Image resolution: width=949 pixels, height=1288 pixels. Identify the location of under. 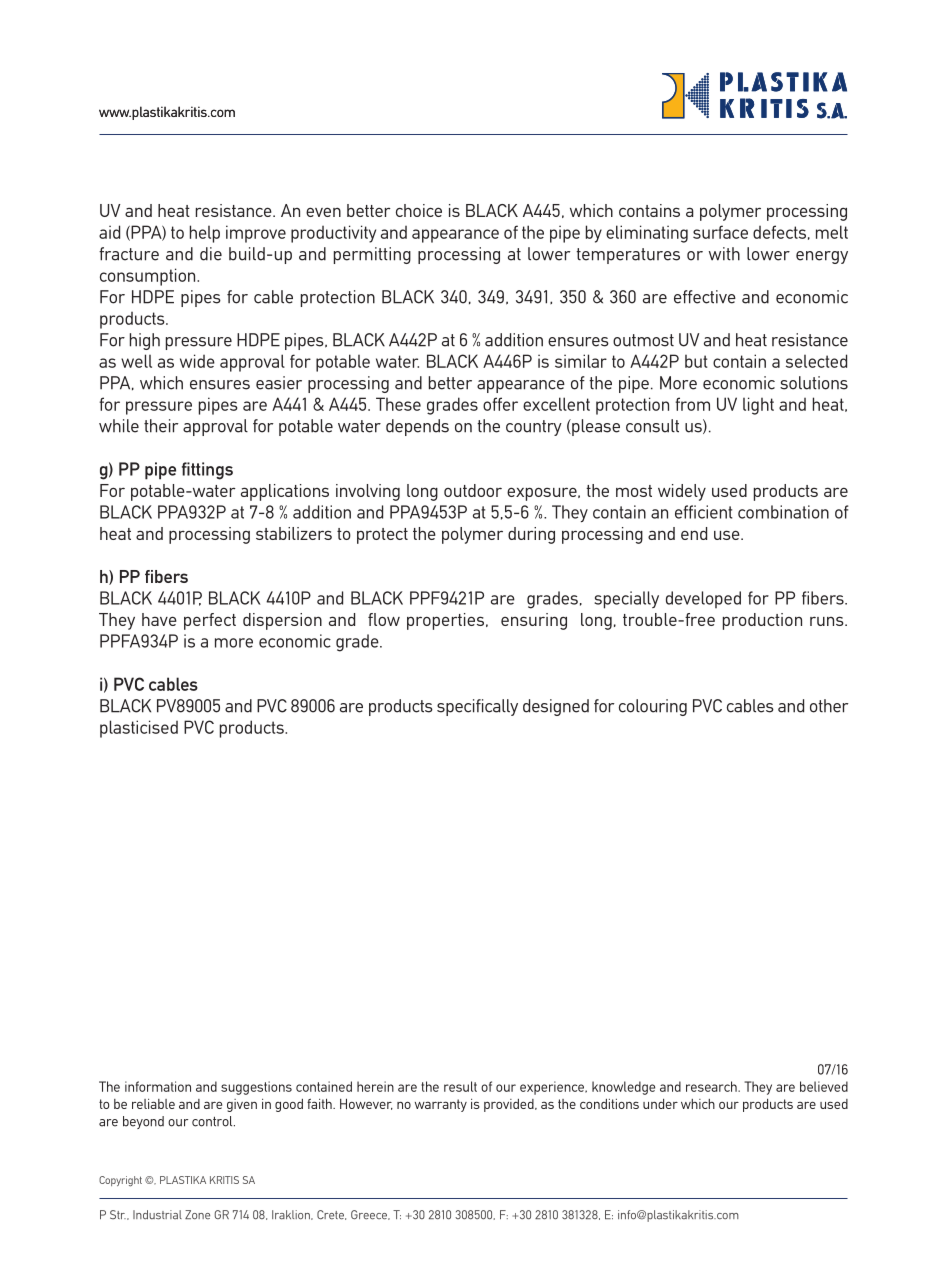
(660, 1104).
